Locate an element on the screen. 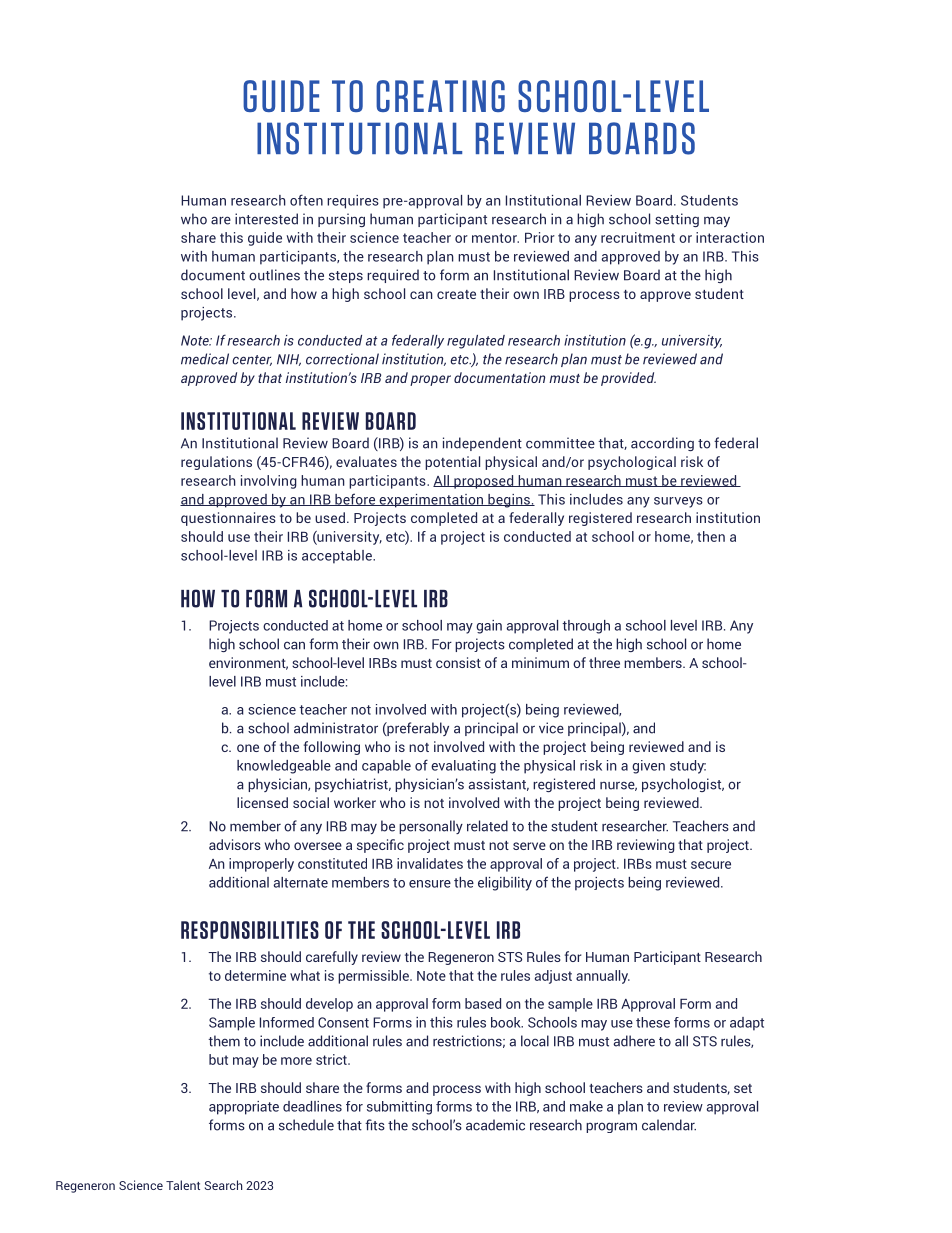 Image resolution: width=952 pixels, height=1233 pixels. academic is located at coordinates (495, 1125).
